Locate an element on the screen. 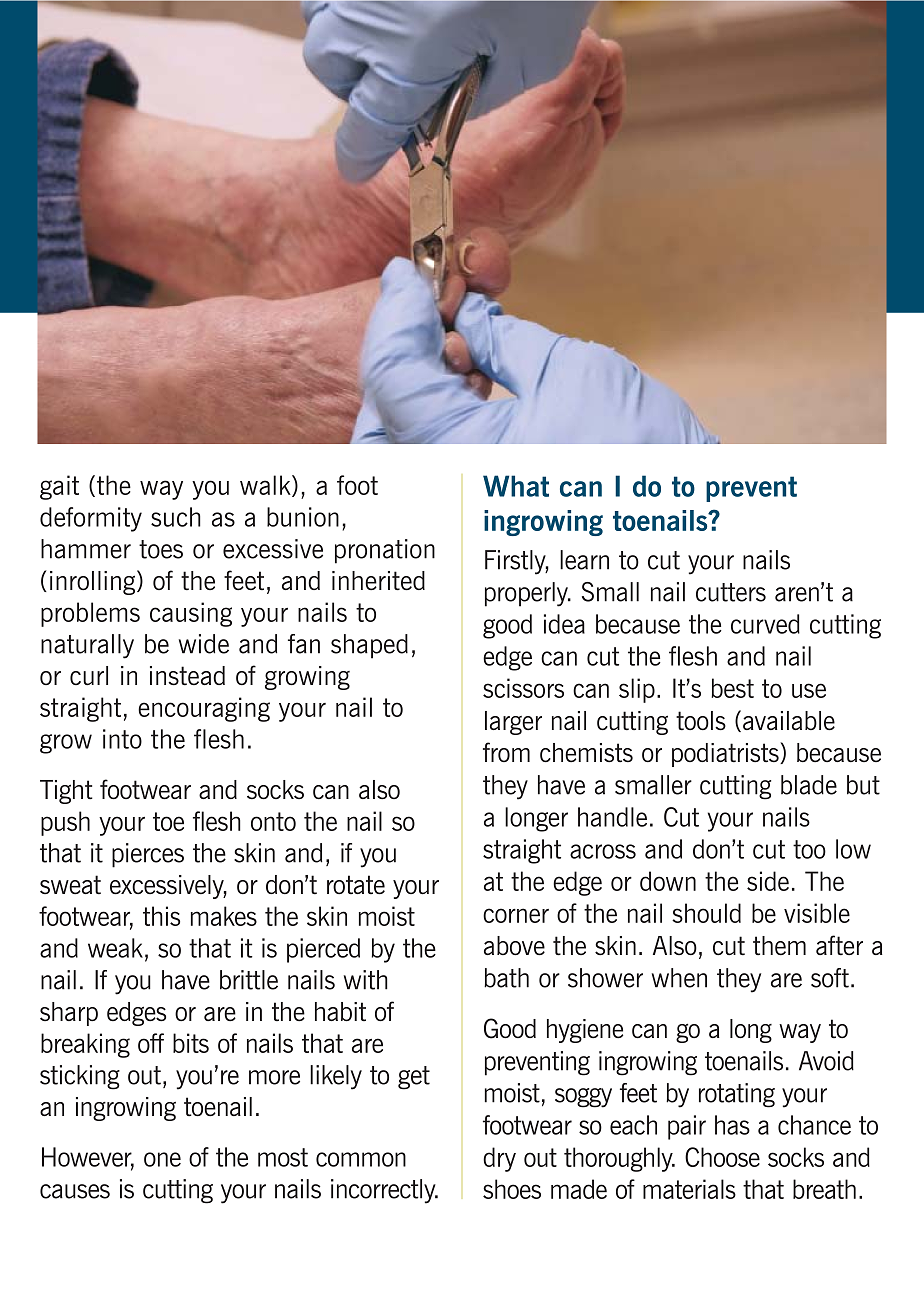  pierces is located at coordinates (148, 855).
